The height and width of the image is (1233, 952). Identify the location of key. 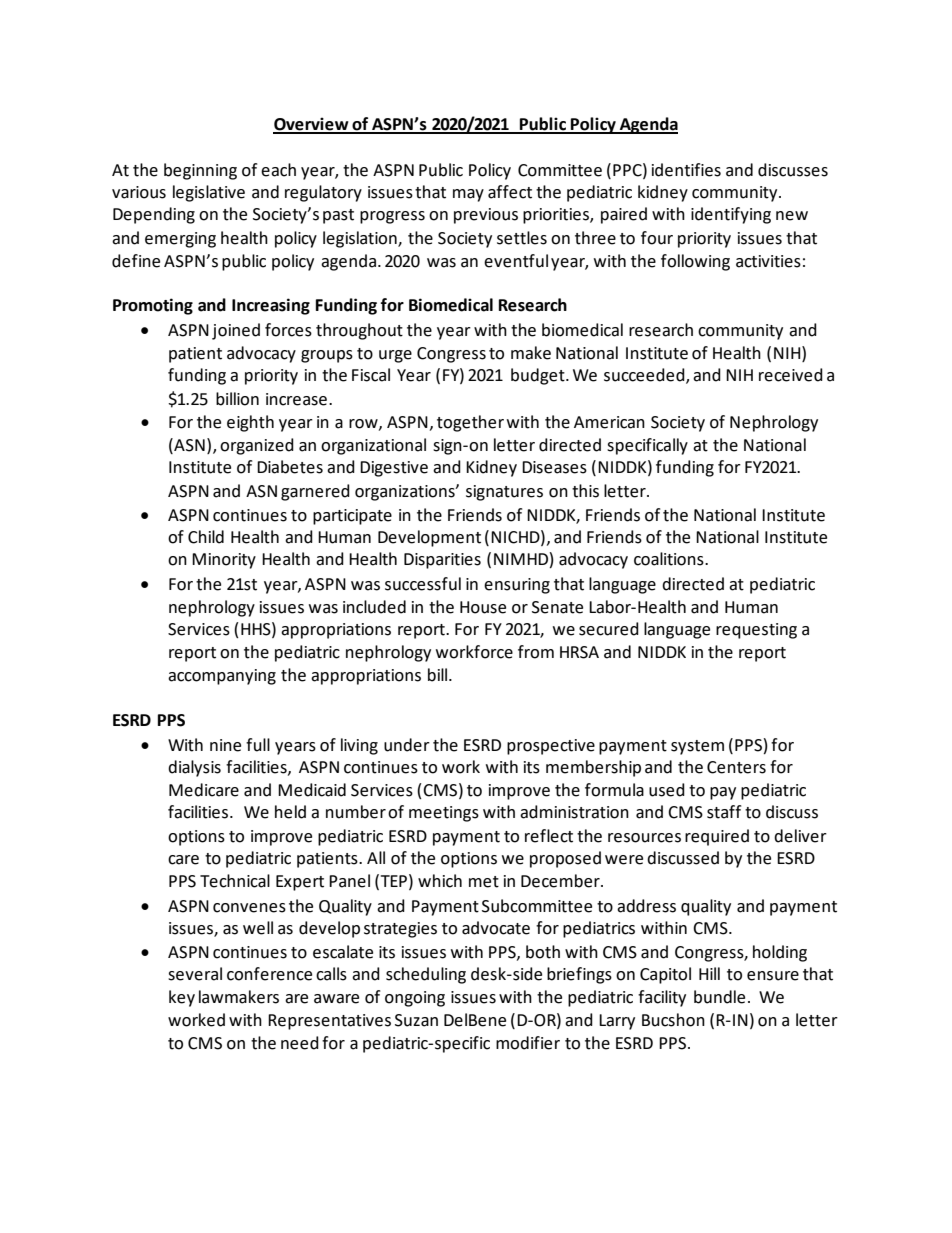
(182, 998).
